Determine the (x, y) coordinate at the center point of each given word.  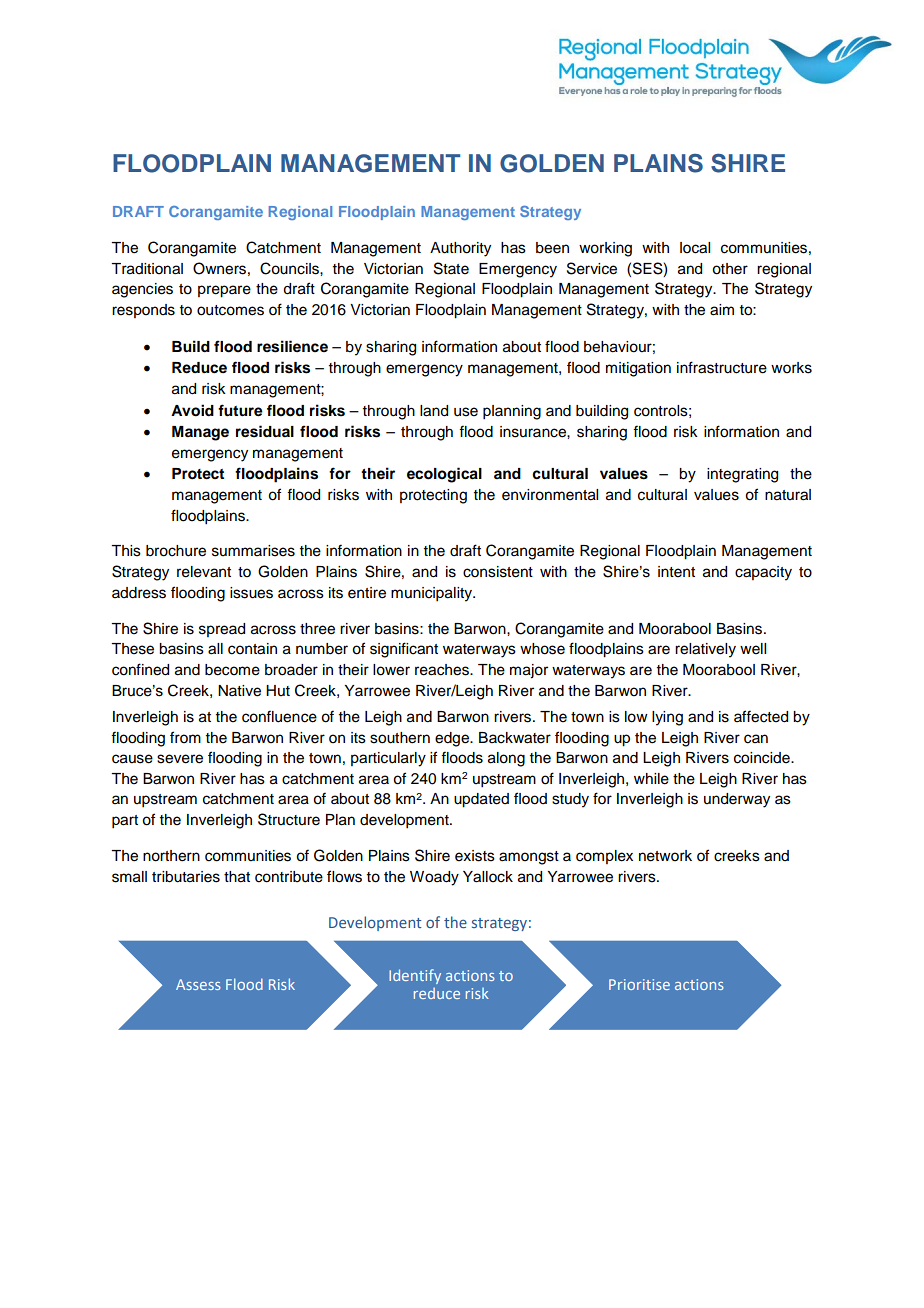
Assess (198, 984)
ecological (444, 475)
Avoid (192, 410)
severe (180, 759)
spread (222, 630)
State (451, 268)
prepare (224, 291)
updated (481, 800)
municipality (433, 594)
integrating (742, 475)
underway (737, 800)
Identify (415, 976)
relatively (705, 650)
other (730, 269)
